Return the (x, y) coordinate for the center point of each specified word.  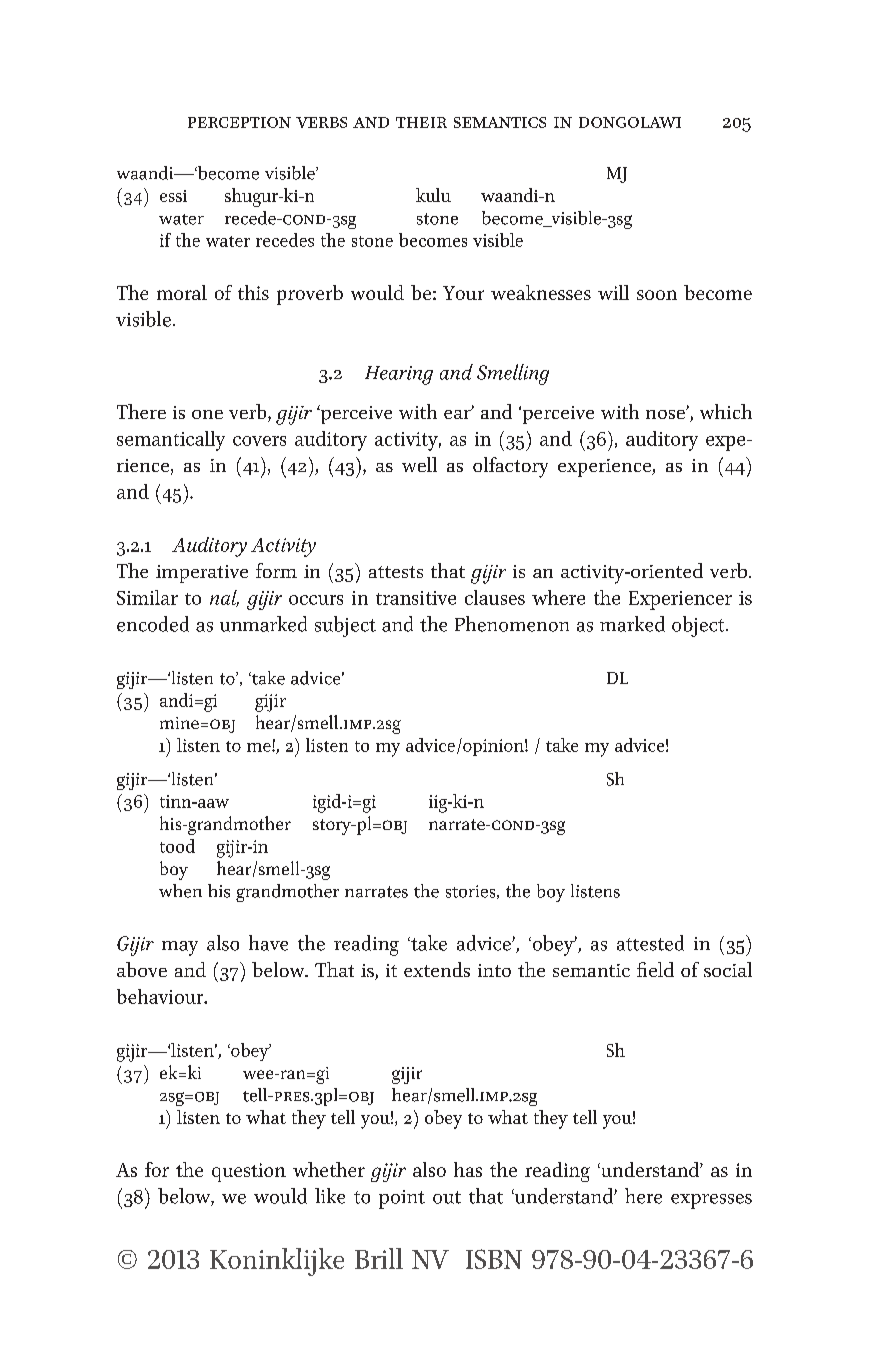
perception (239, 122)
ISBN (494, 1259)
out (447, 1197)
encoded (153, 624)
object (699, 626)
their (421, 122)
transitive (416, 598)
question (249, 1172)
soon (657, 295)
